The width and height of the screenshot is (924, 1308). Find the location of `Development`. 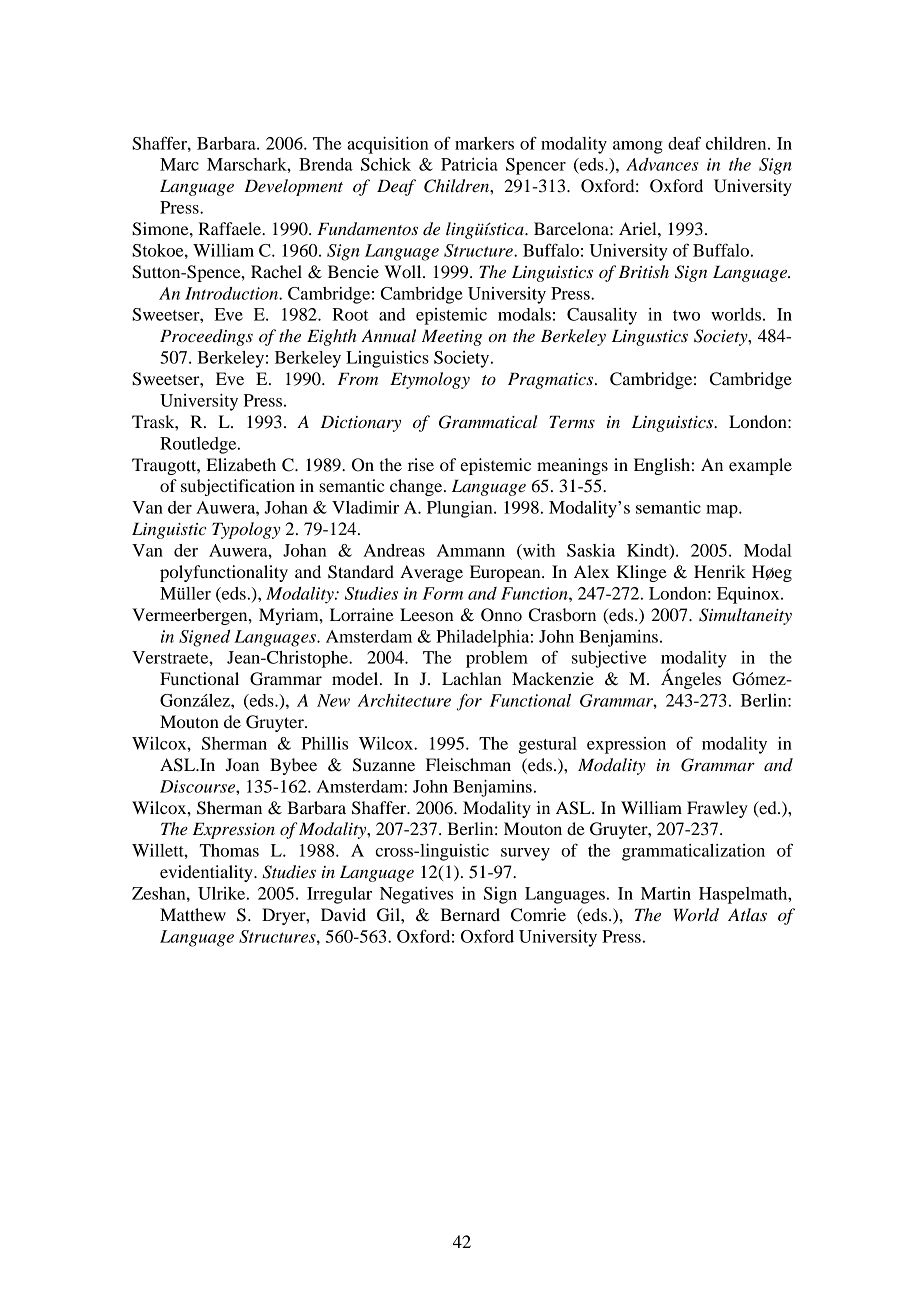

Development is located at coordinates (293, 187).
